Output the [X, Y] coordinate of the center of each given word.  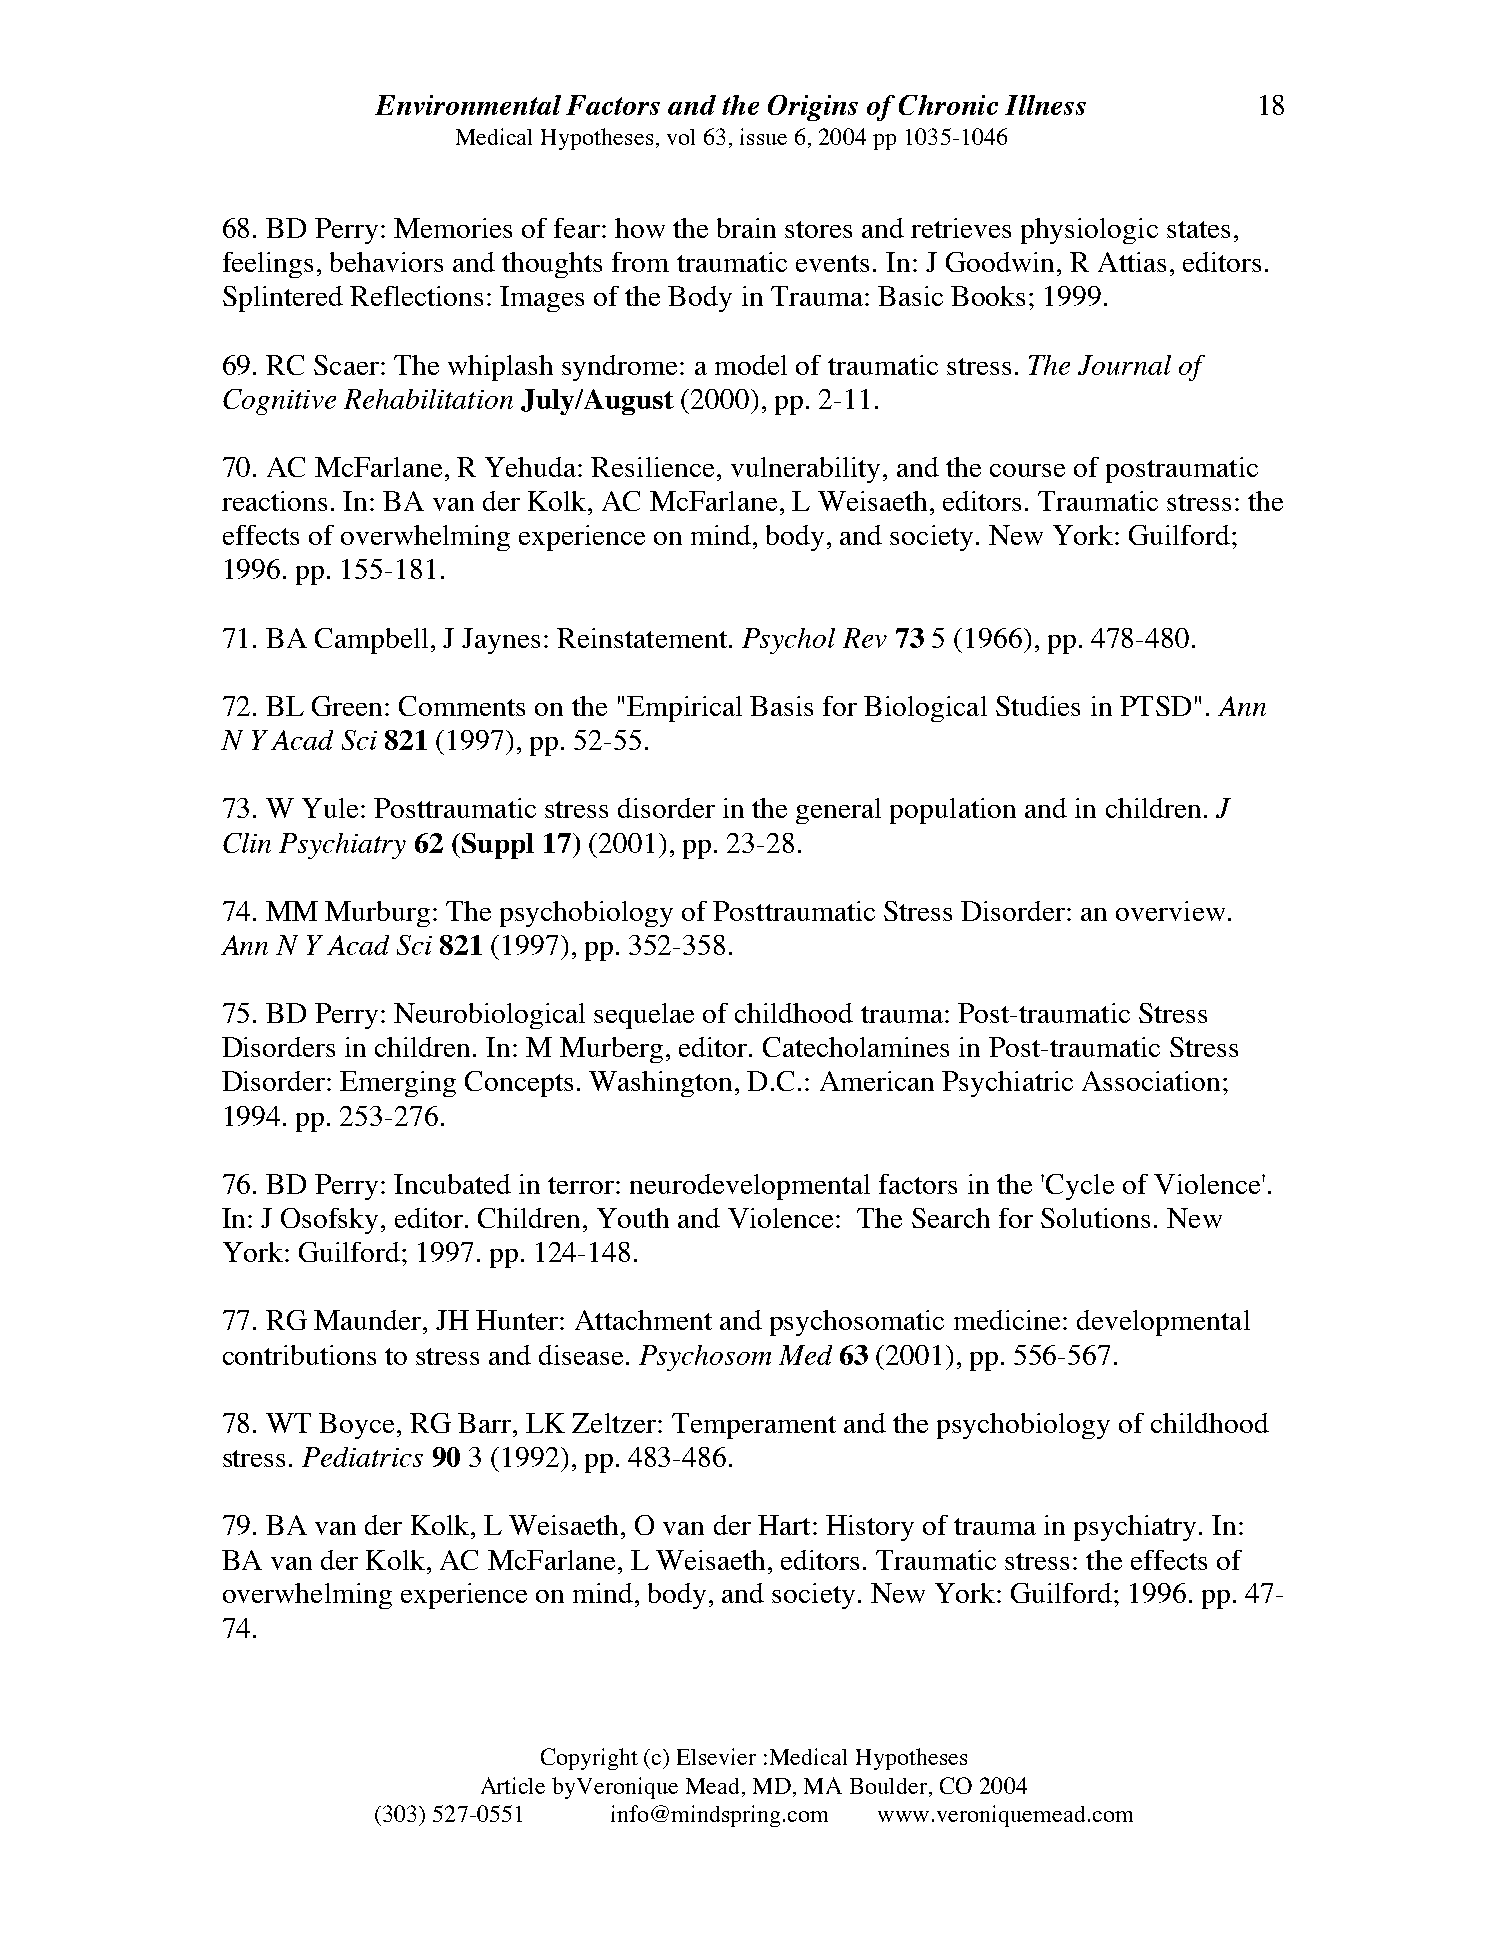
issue [763, 136]
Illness [1045, 105]
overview [1170, 911]
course [1027, 470]
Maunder [369, 1320]
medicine [1007, 1320]
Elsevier [716, 1756]
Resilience [652, 467]
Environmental [468, 105]
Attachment [643, 1320]
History [870, 1528]
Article [513, 1785]
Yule [330, 808]
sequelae [644, 1016]
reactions [274, 501]
